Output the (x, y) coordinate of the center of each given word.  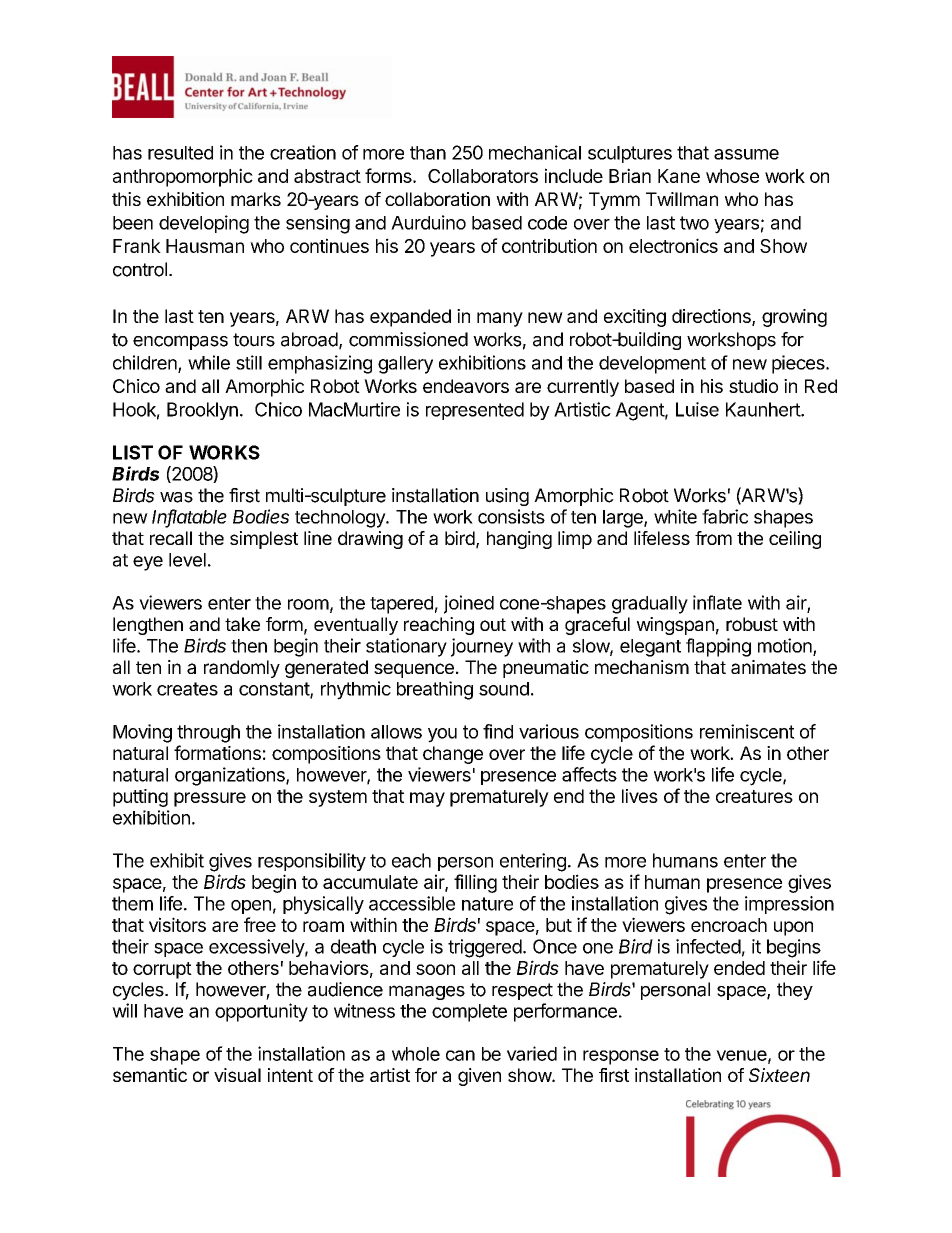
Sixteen (779, 1075)
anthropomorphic (183, 177)
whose (732, 176)
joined (469, 604)
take (242, 624)
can (460, 1055)
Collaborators (483, 176)
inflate (717, 602)
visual (237, 1075)
